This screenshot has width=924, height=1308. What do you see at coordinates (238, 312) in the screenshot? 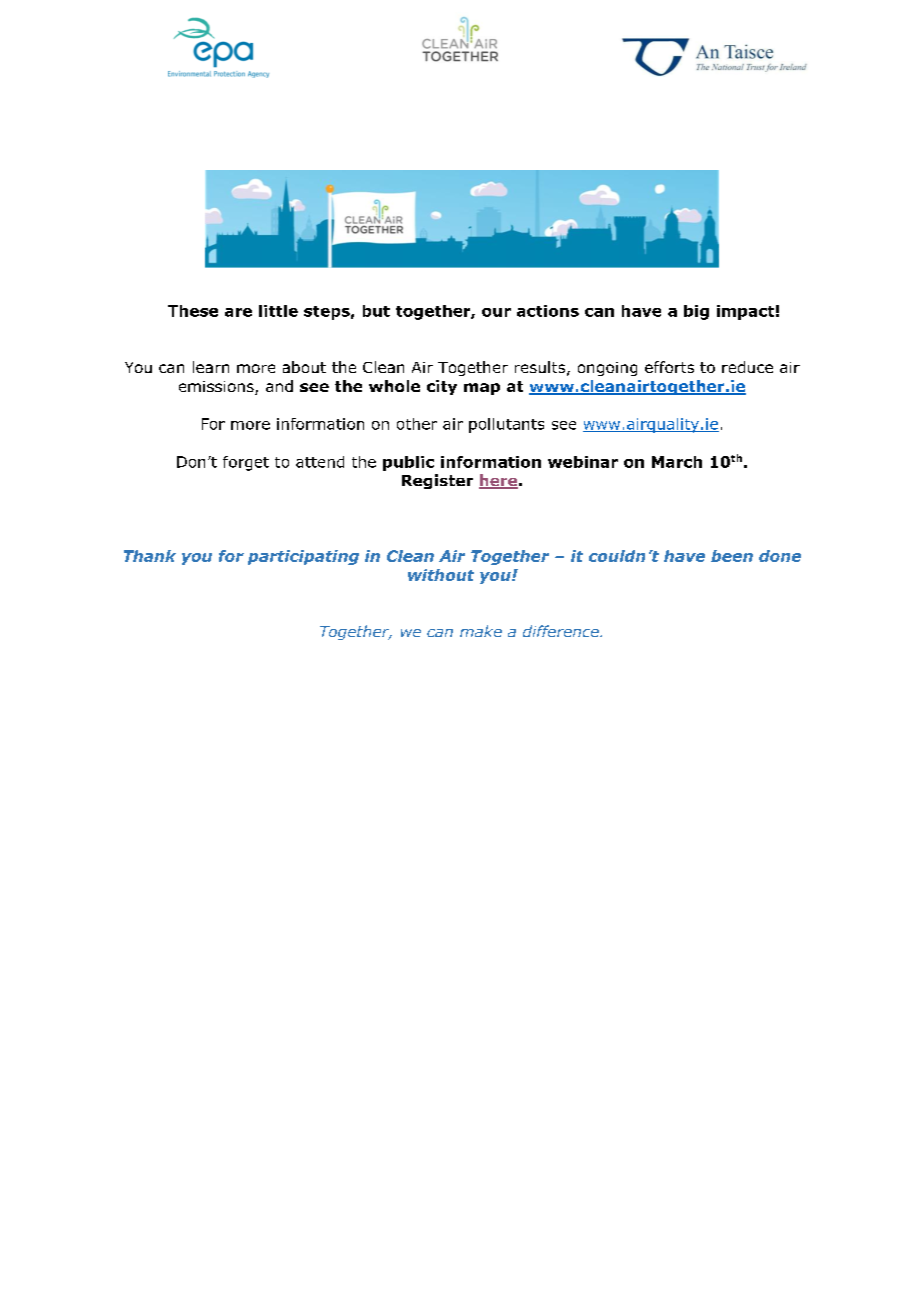
I see `are` at bounding box center [238, 312].
